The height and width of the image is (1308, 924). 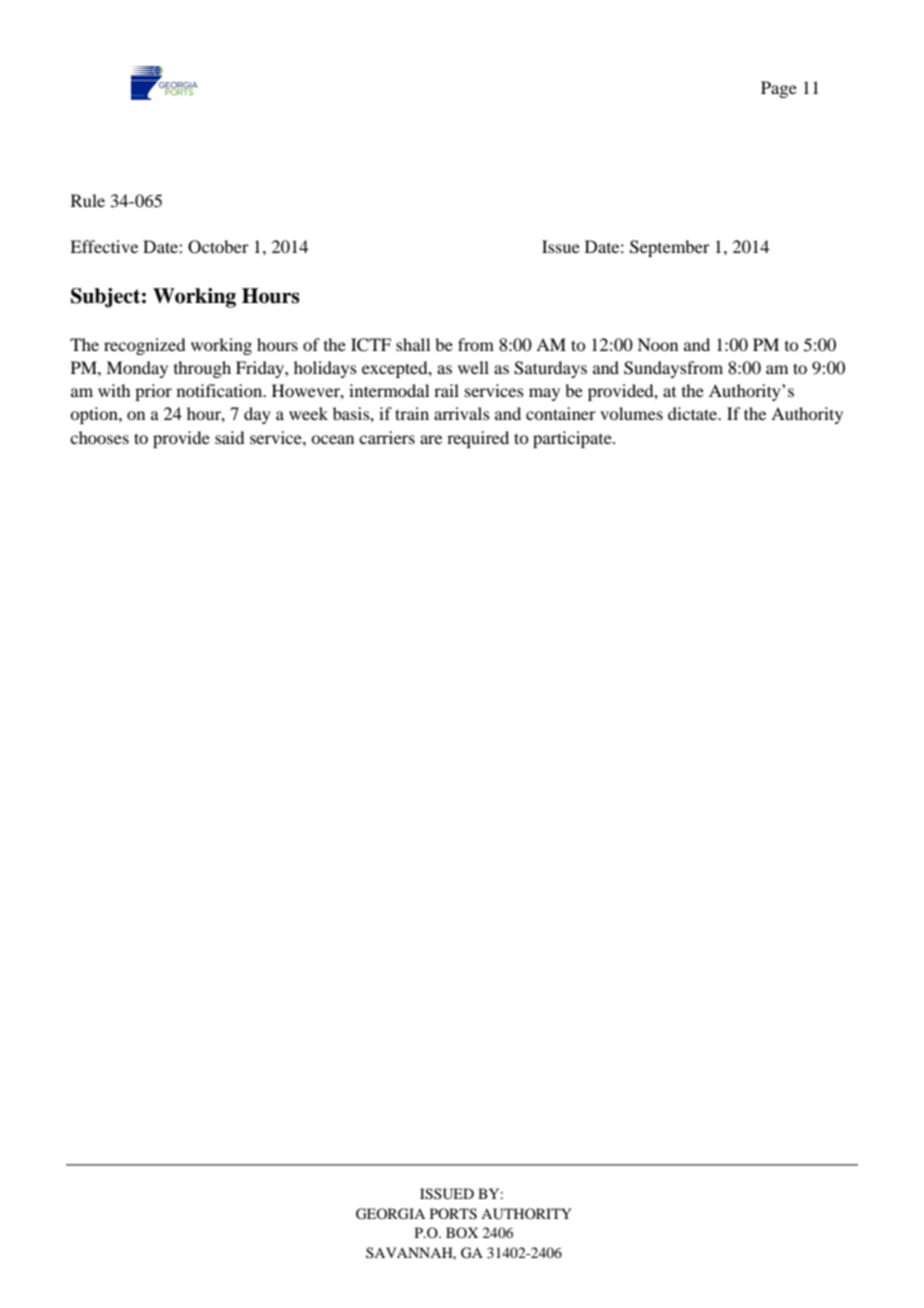 I want to click on Page, so click(x=779, y=89).
